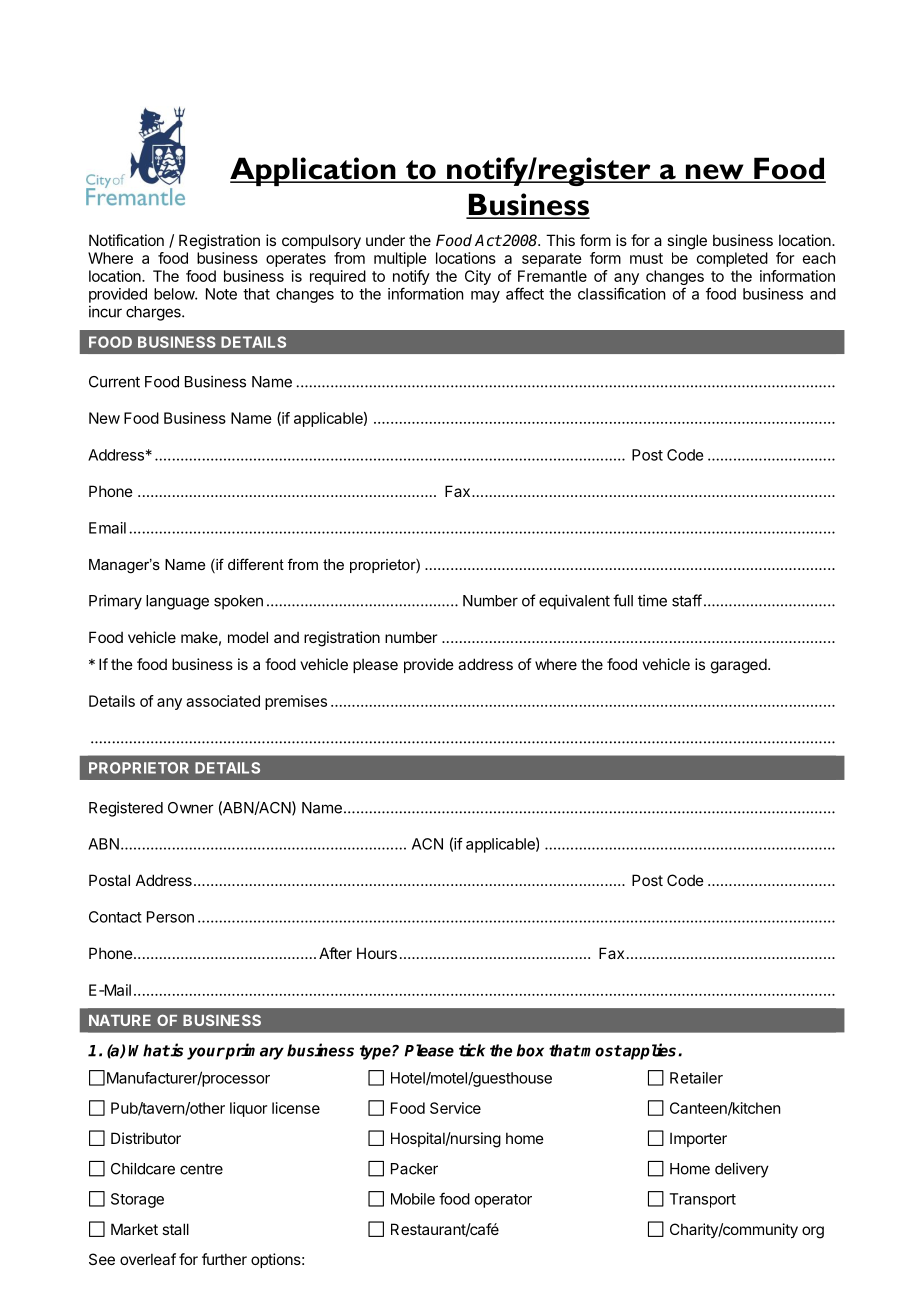 This screenshot has height=1308, width=924. What do you see at coordinates (296, 702) in the screenshot?
I see `premises` at bounding box center [296, 702].
